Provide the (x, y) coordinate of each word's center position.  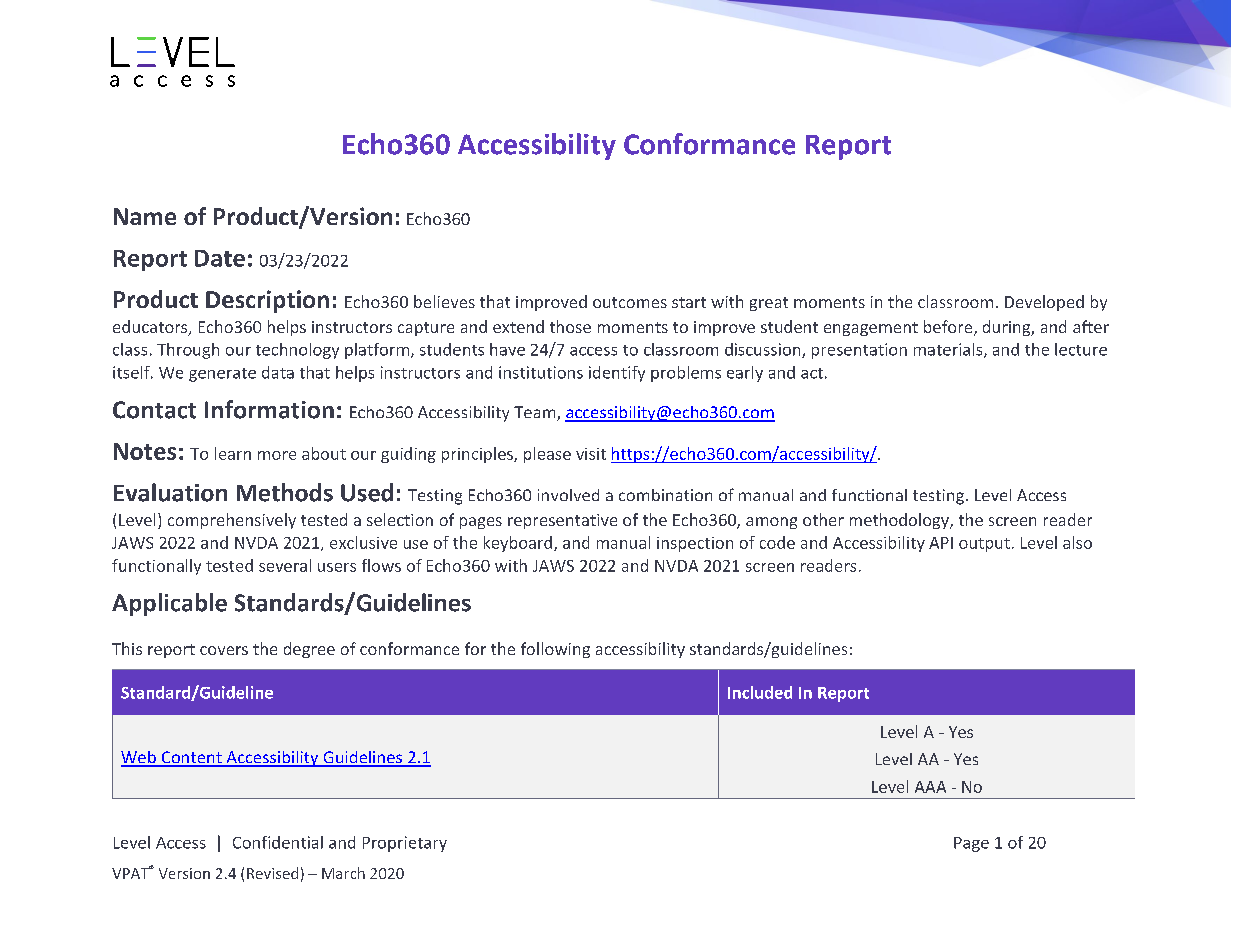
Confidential (278, 842)
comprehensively (232, 521)
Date (220, 258)
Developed (1044, 303)
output (984, 545)
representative (562, 521)
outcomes (630, 302)
